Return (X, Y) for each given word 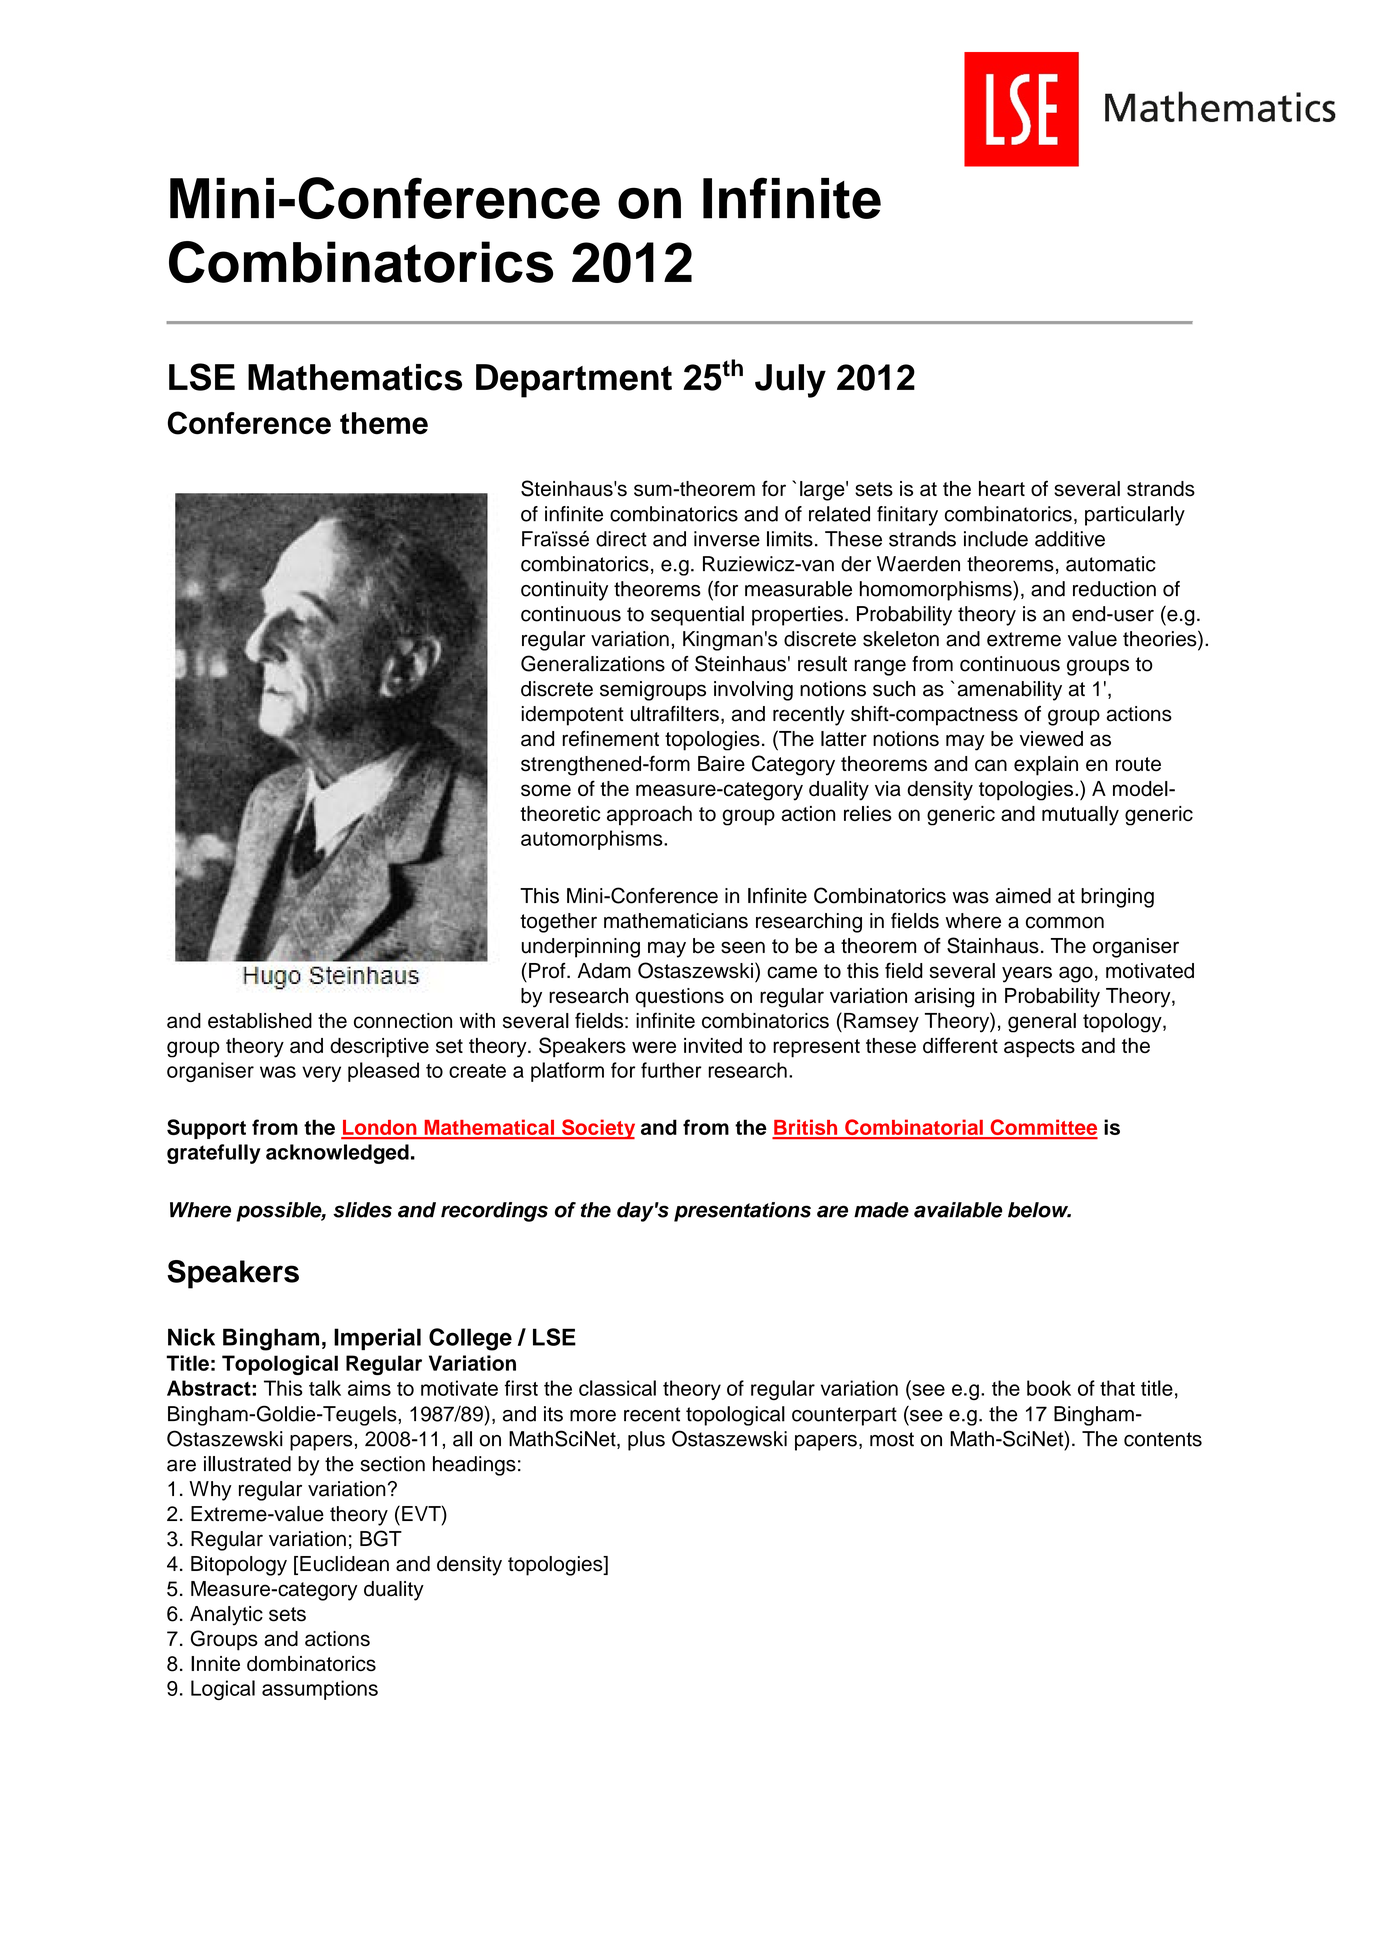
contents (1163, 1439)
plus (646, 1441)
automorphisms (593, 840)
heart (1002, 489)
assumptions (320, 1690)
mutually (1080, 816)
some (546, 790)
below (1039, 1210)
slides (362, 1210)
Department (574, 381)
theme (384, 423)
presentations (742, 1212)
